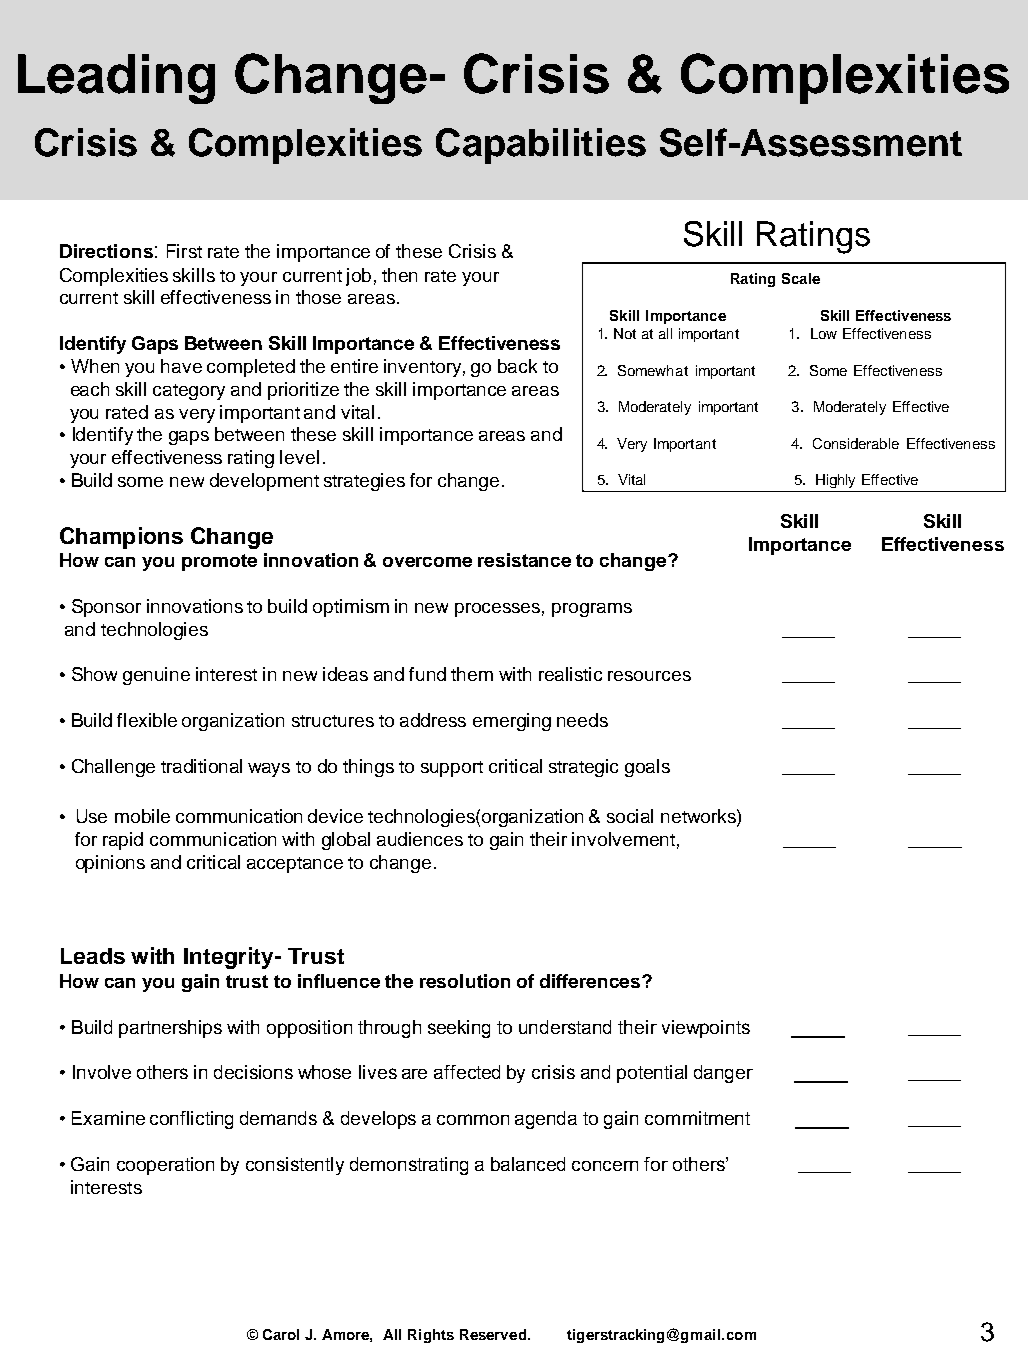 This page has height=1371, width=1028. I want to click on Reserved, so click(493, 1334).
